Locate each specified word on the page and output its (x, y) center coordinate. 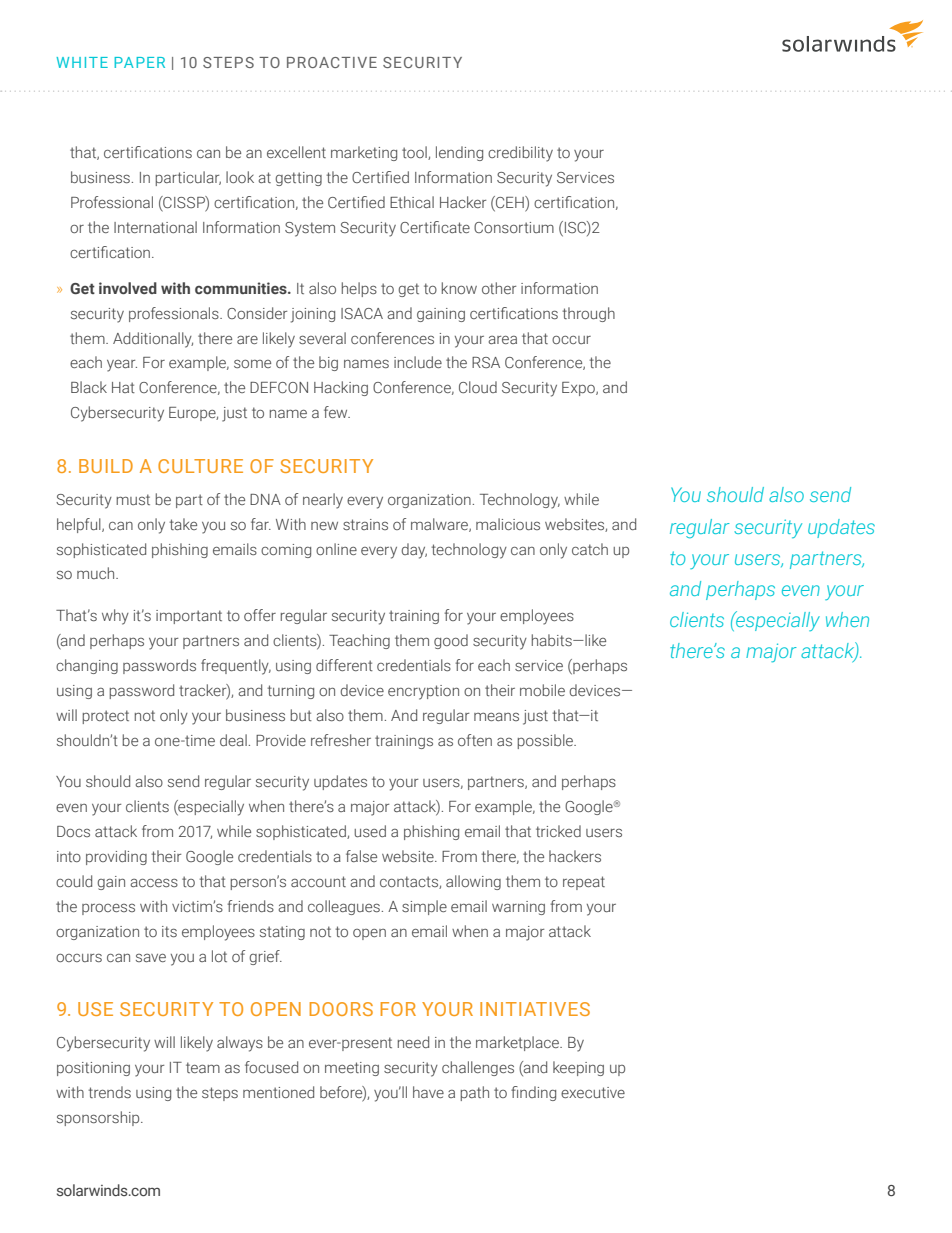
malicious (508, 524)
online (336, 549)
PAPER (139, 62)
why (115, 617)
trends (109, 1092)
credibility (520, 154)
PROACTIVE (332, 62)
